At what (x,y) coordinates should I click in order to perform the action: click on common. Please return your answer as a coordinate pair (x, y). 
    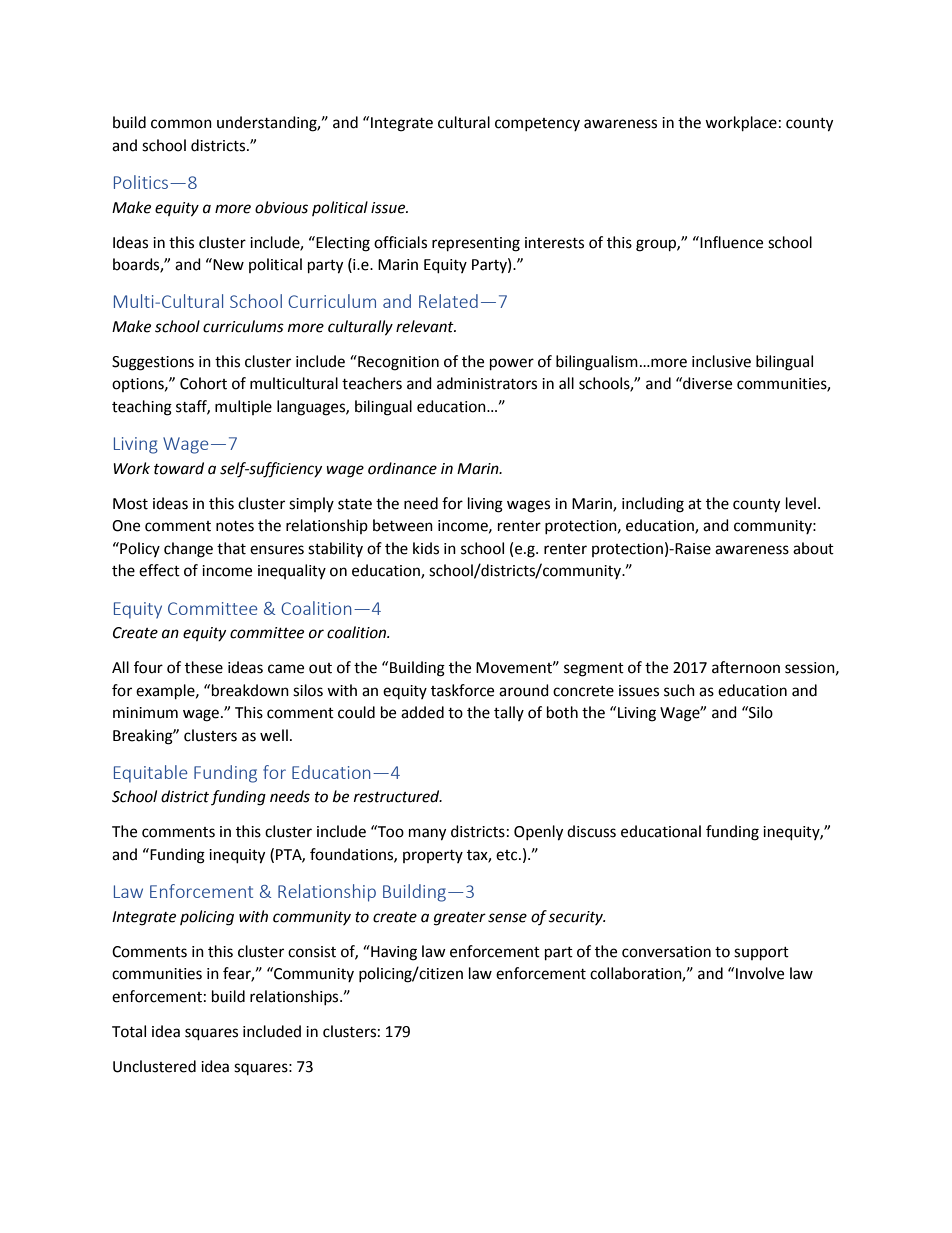
    Looking at the image, I should click on (181, 124).
